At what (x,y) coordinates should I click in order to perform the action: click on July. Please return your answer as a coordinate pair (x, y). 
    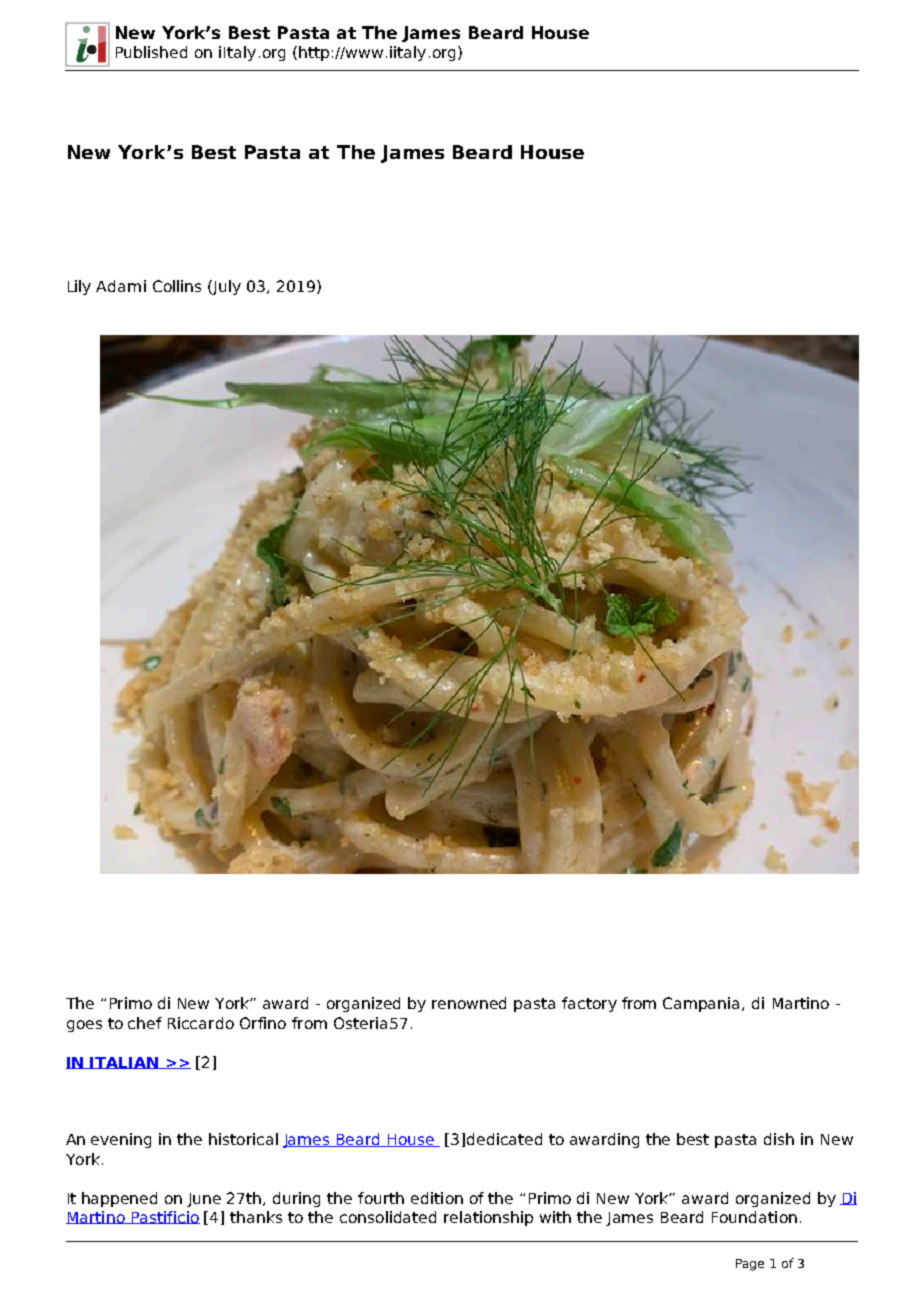
    Looking at the image, I should click on (226, 287).
